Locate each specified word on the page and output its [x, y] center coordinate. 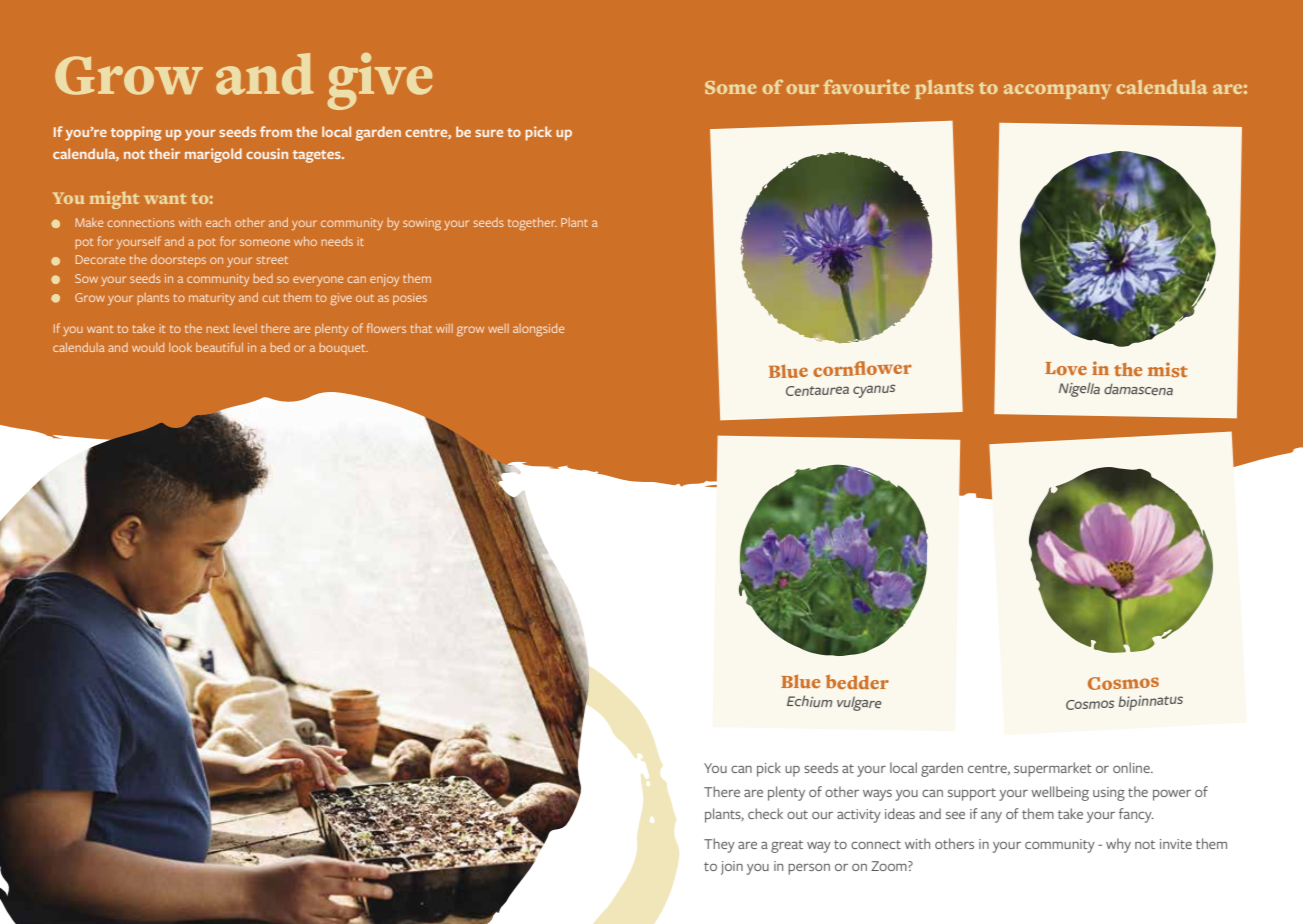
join [732, 868]
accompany [1057, 91]
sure [489, 133]
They [719, 845]
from [276, 131]
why [1118, 845]
